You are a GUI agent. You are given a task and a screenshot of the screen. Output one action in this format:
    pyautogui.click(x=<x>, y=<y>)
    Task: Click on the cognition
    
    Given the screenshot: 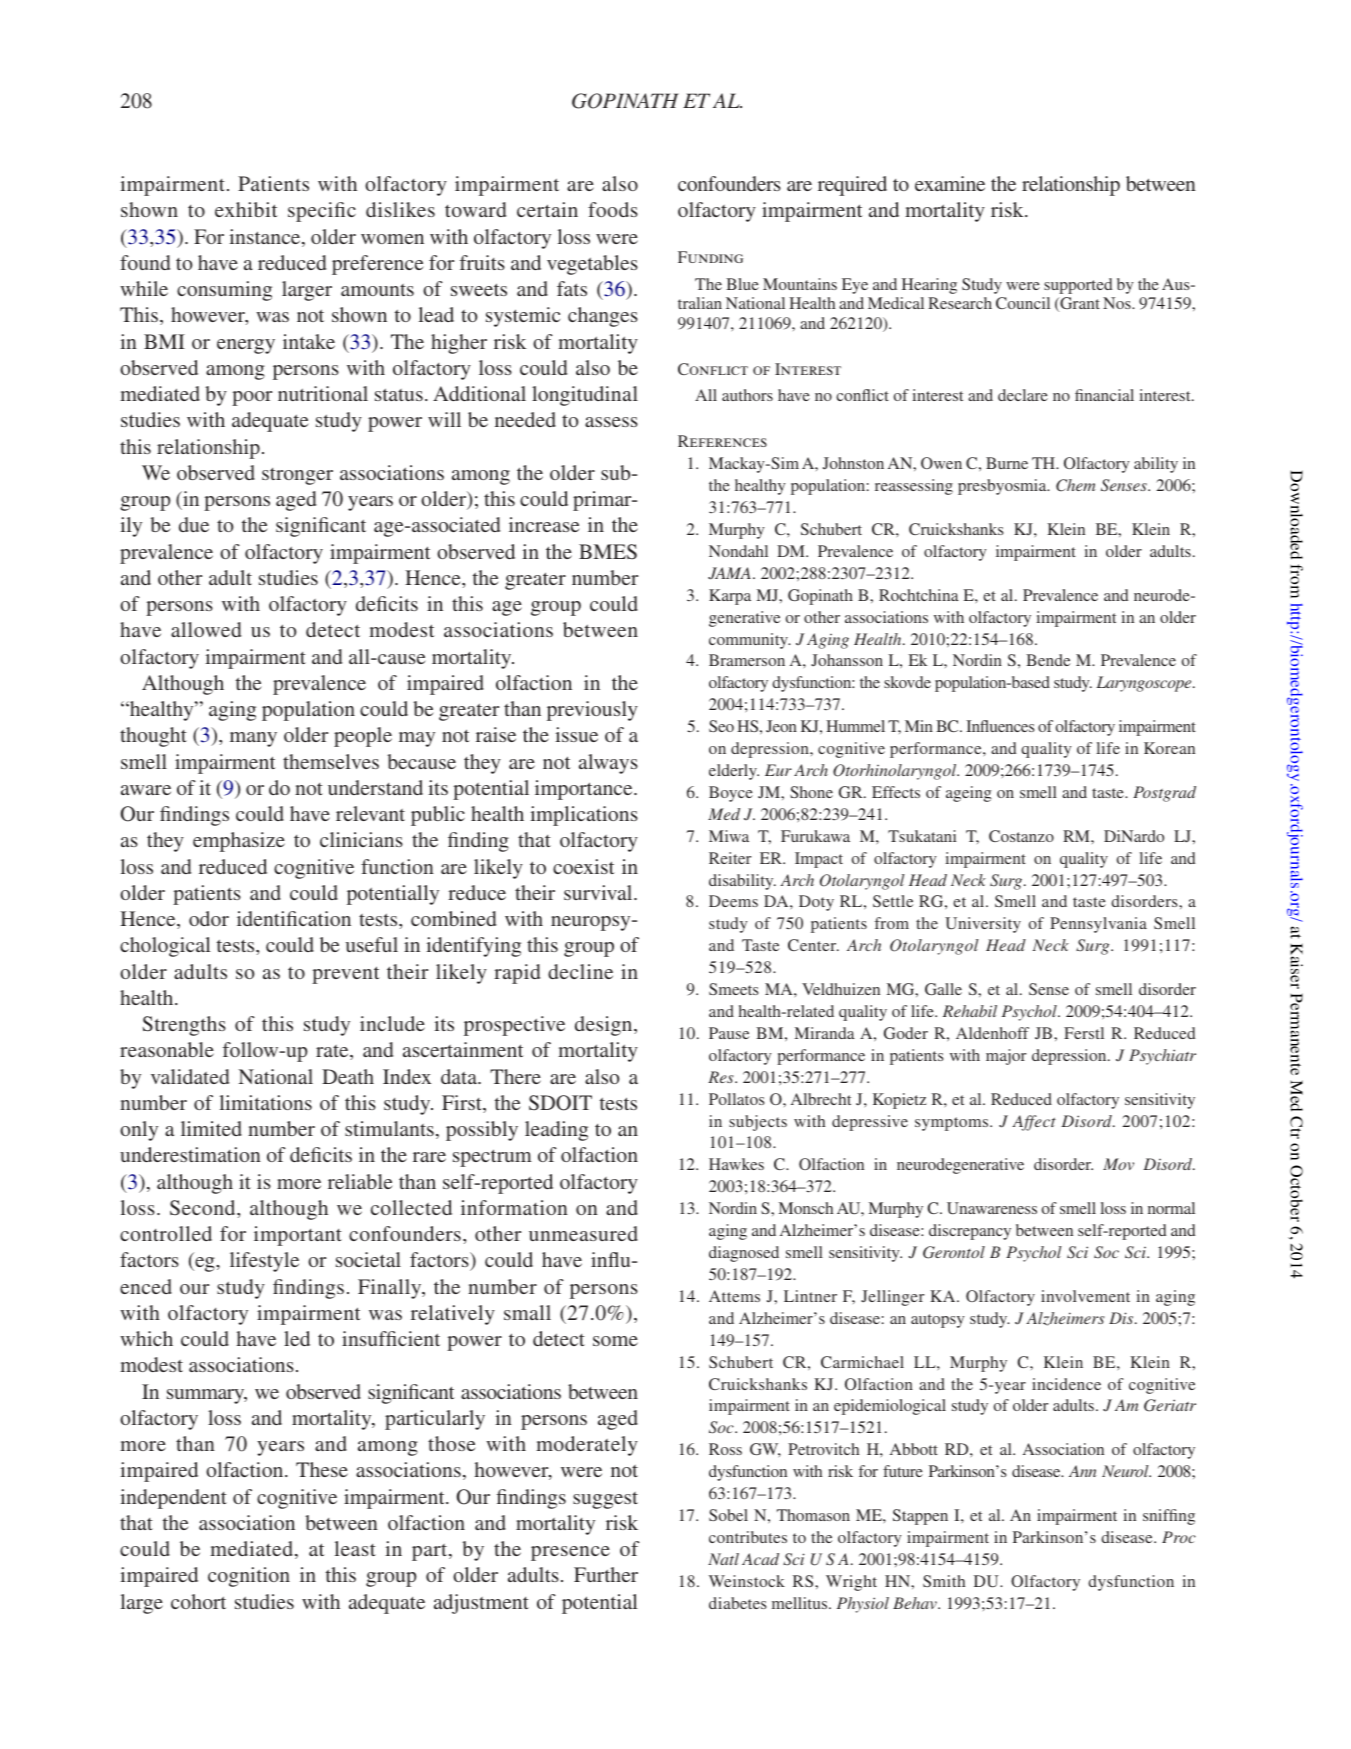 What is the action you would take?
    pyautogui.click(x=249, y=1577)
